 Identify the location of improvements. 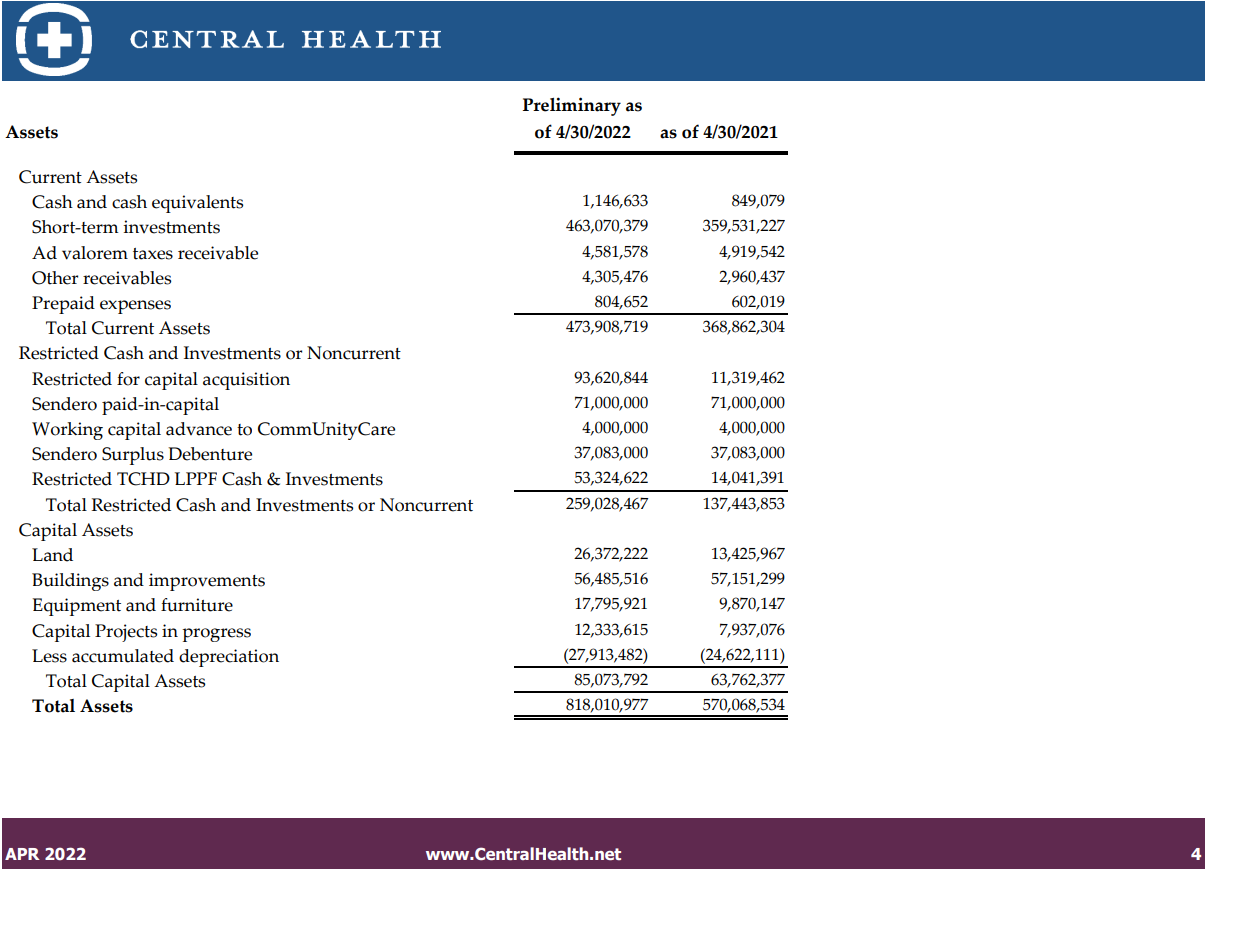
(207, 582).
